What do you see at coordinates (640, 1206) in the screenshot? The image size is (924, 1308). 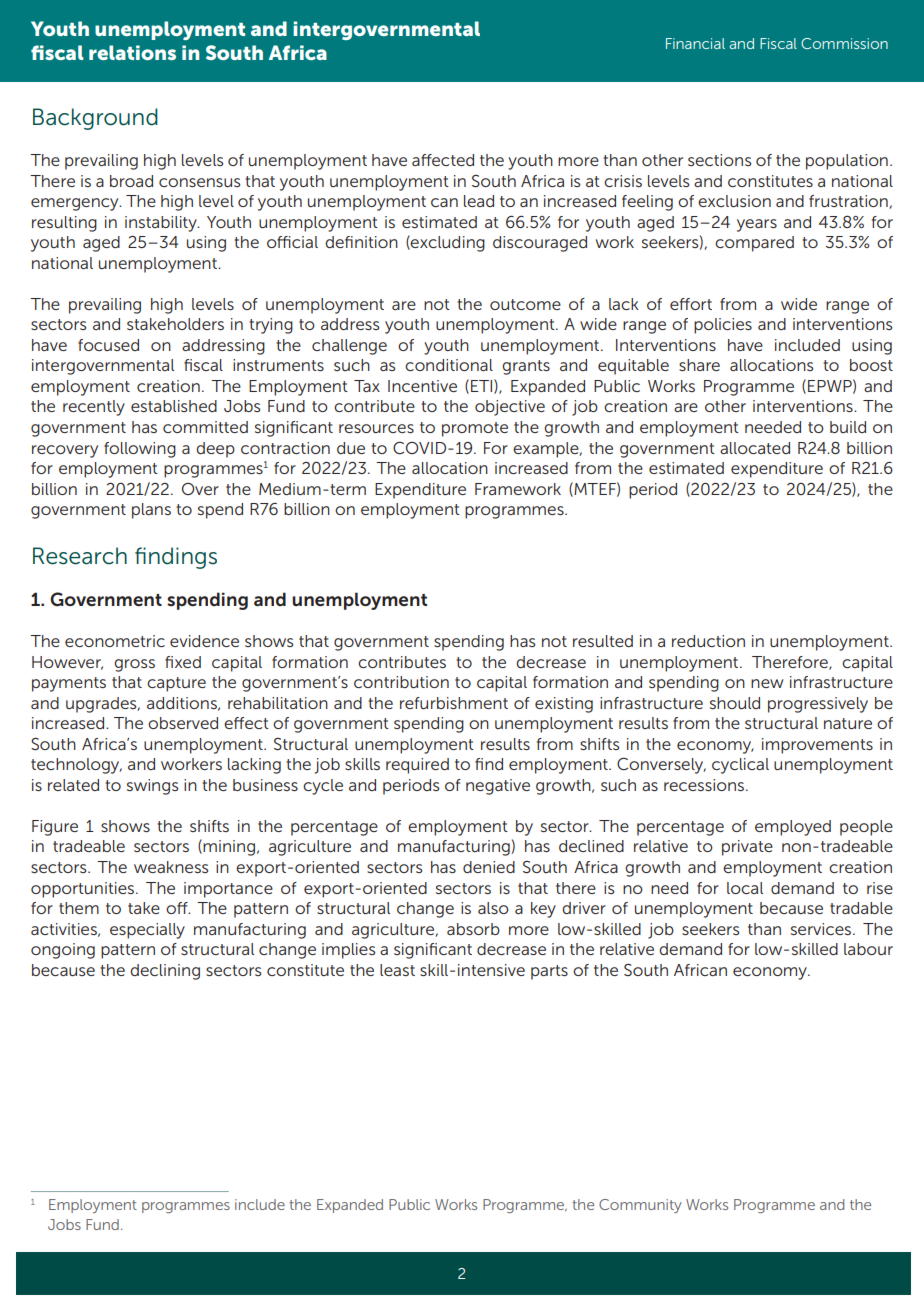 I see `Community` at bounding box center [640, 1206].
